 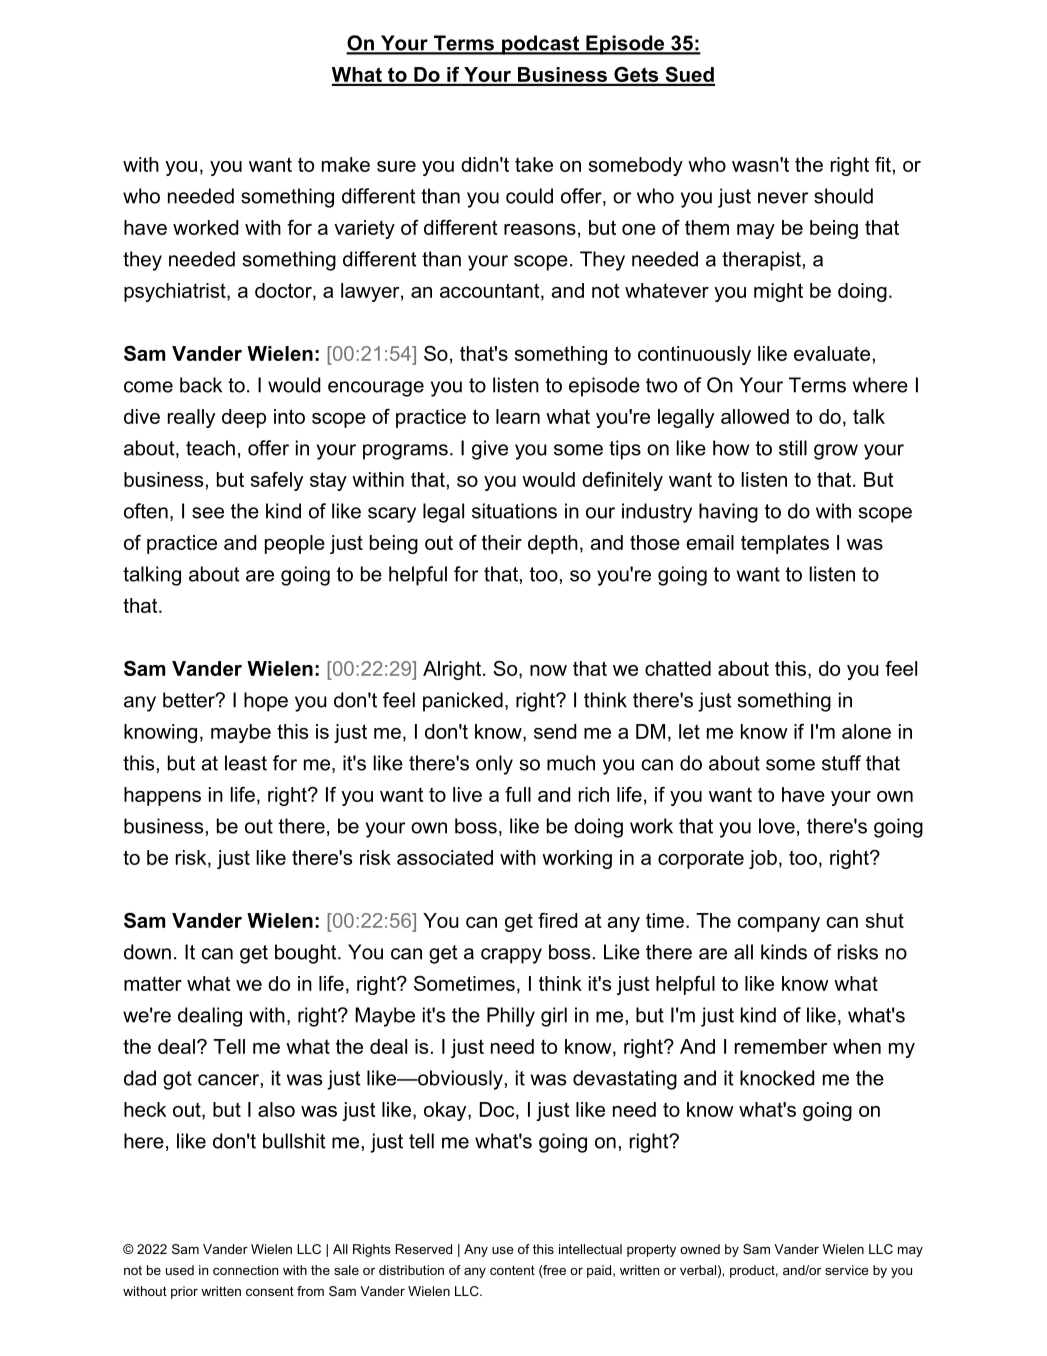 What do you see at coordinates (307, 954) in the image?
I see `bought` at bounding box center [307, 954].
